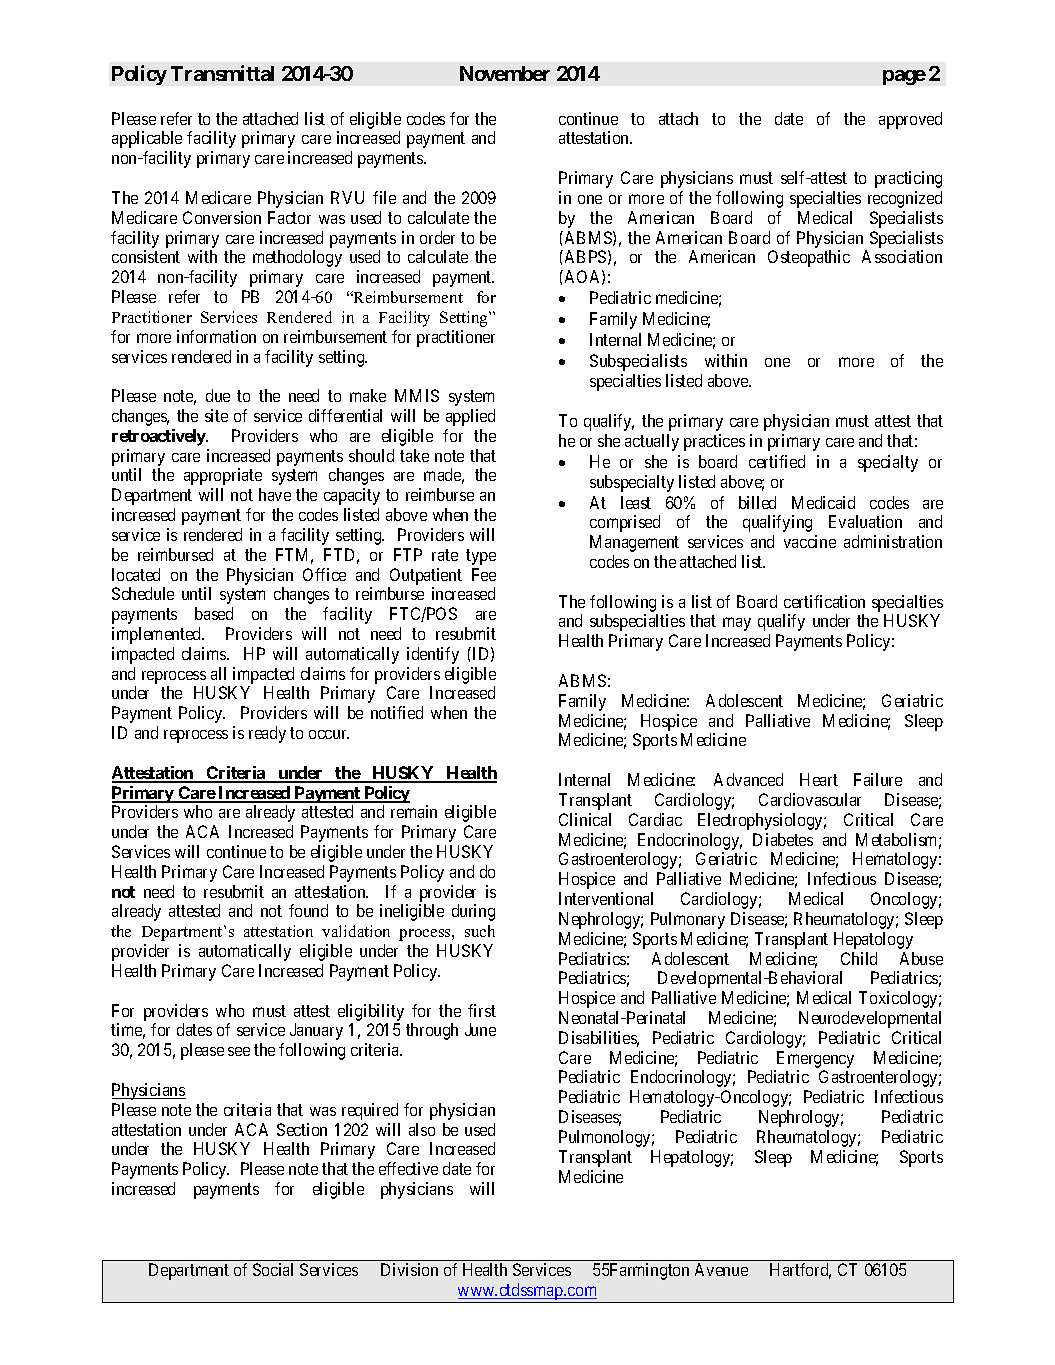 This document has width=1055, height=1365. What do you see at coordinates (147, 139) in the document?
I see `applicable` at bounding box center [147, 139].
